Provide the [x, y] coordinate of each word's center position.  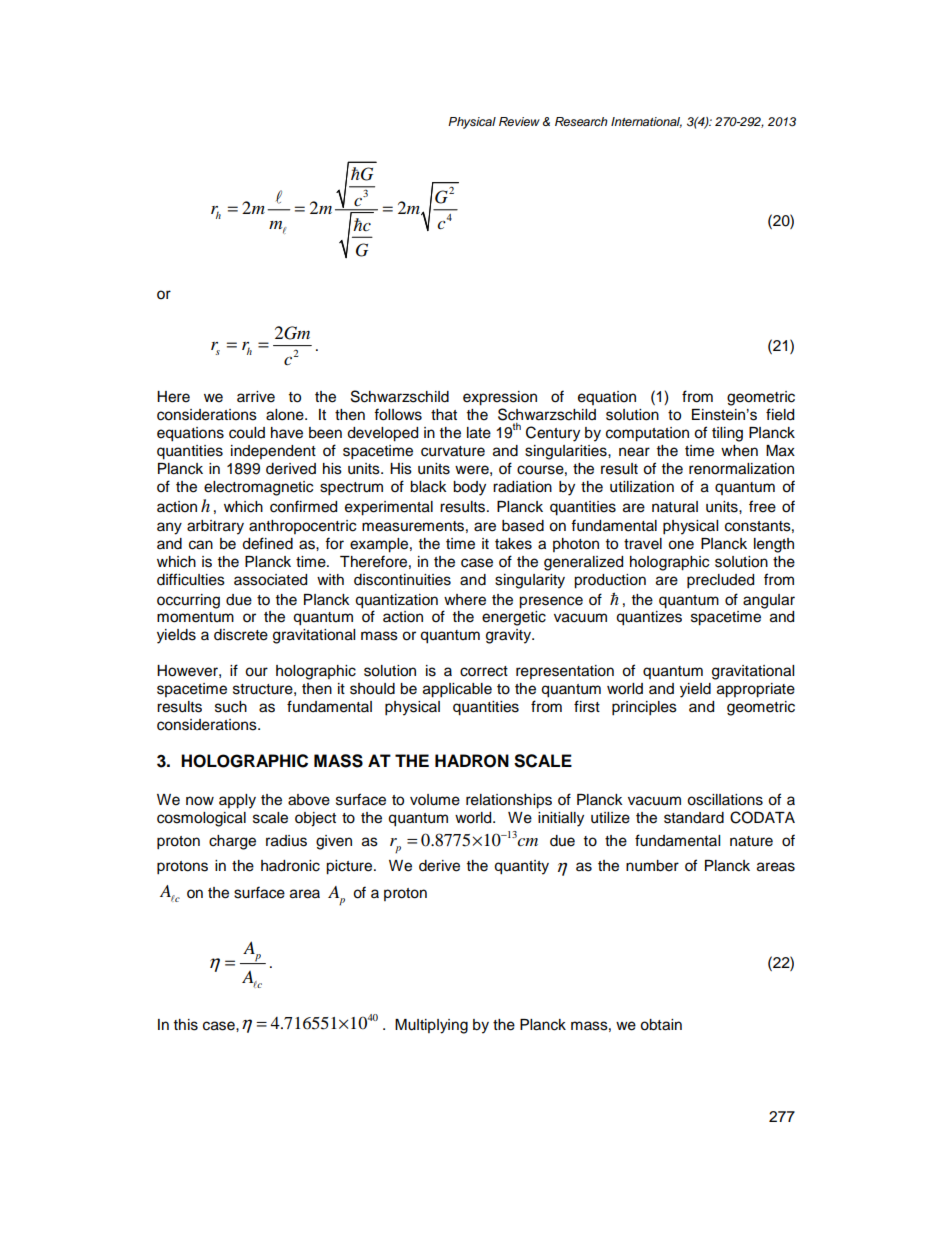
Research [581, 121]
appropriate [756, 690]
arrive [256, 397]
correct [484, 671]
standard [694, 818]
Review [519, 121]
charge [232, 842]
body [469, 488]
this [186, 1025]
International [646, 122]
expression [500, 398]
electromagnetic [258, 488]
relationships [509, 801]
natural [675, 507]
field [780, 414]
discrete [241, 635]
